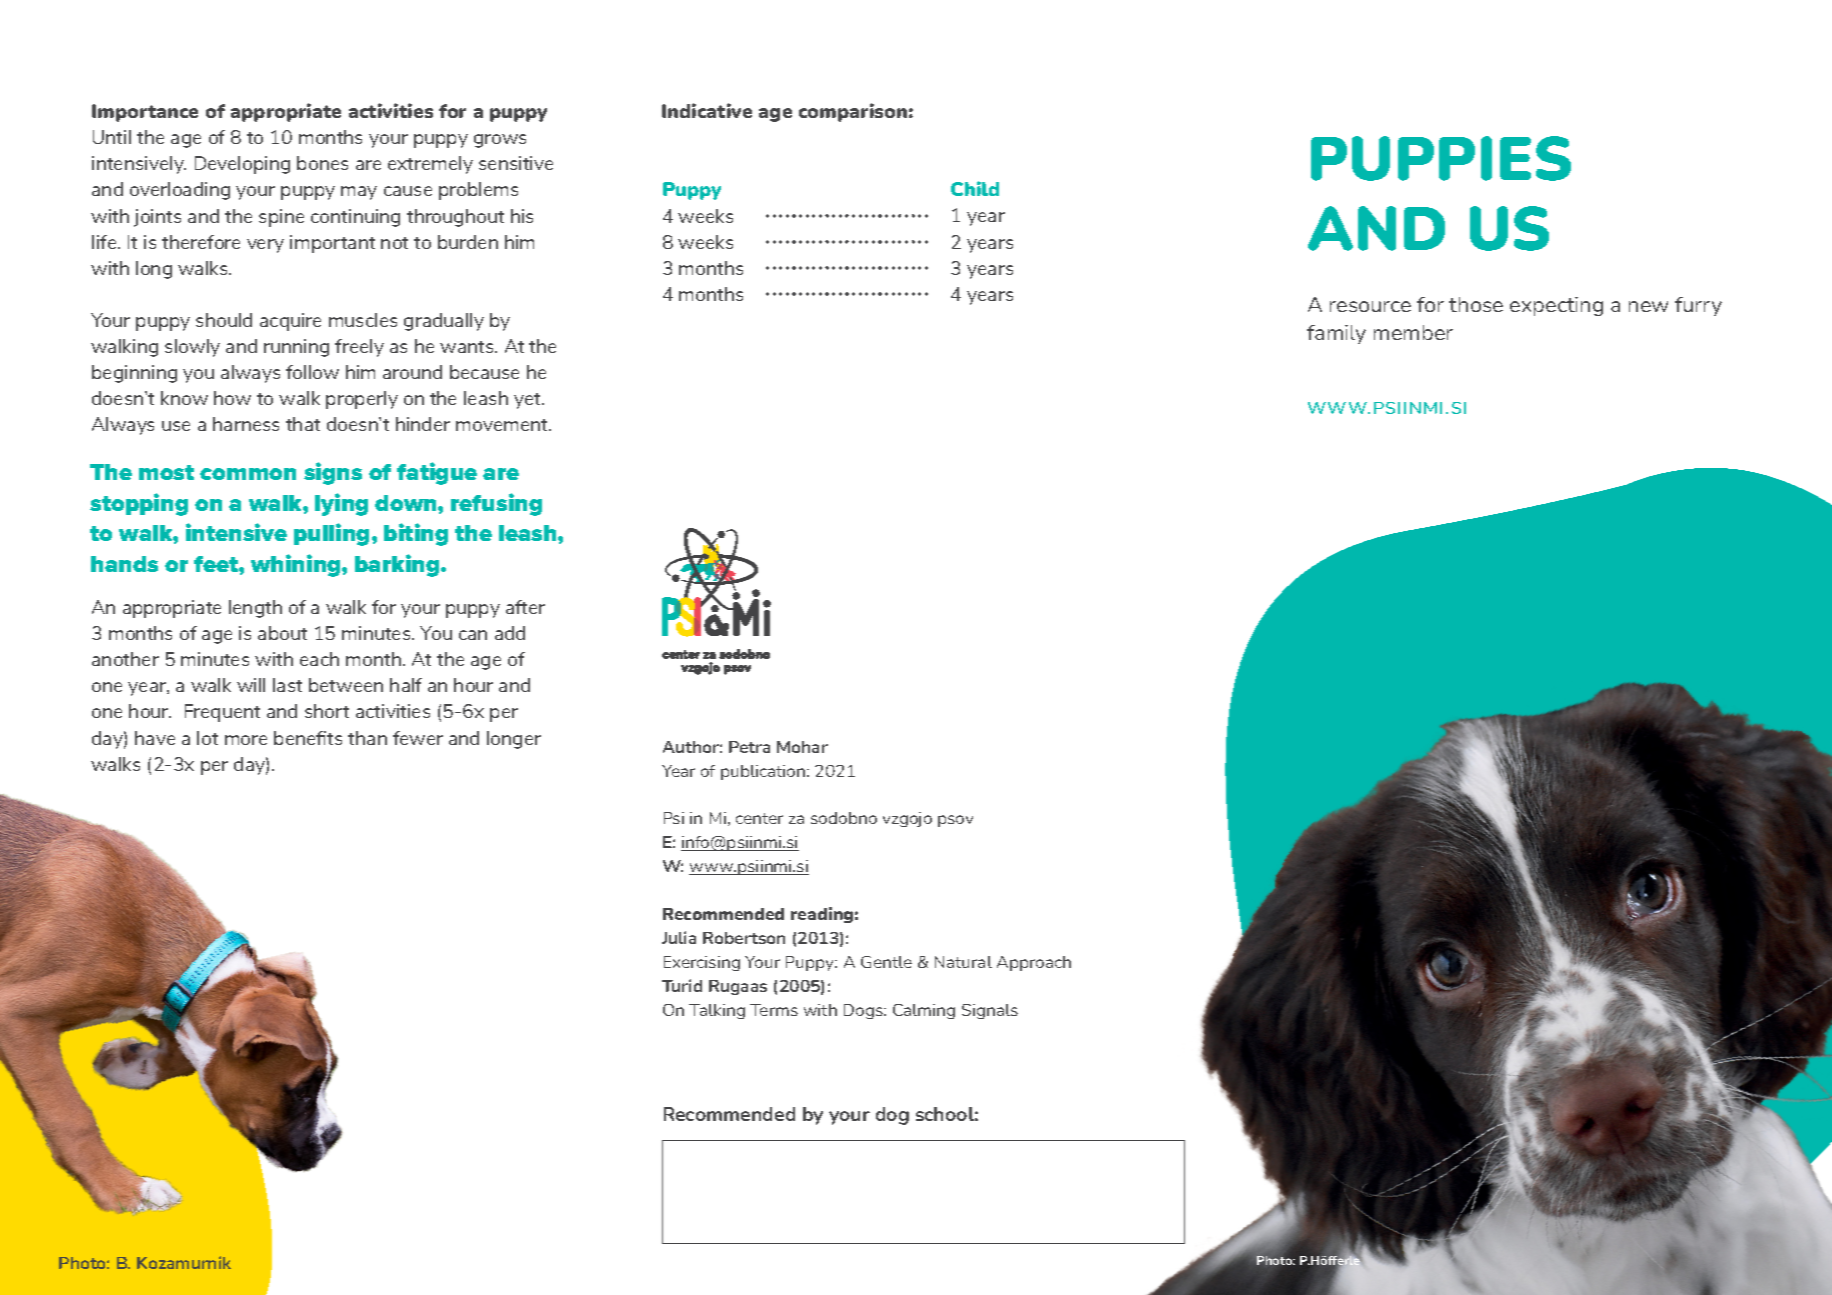 This page has height=1295, width=1832. I want to click on those, so click(1476, 304).
